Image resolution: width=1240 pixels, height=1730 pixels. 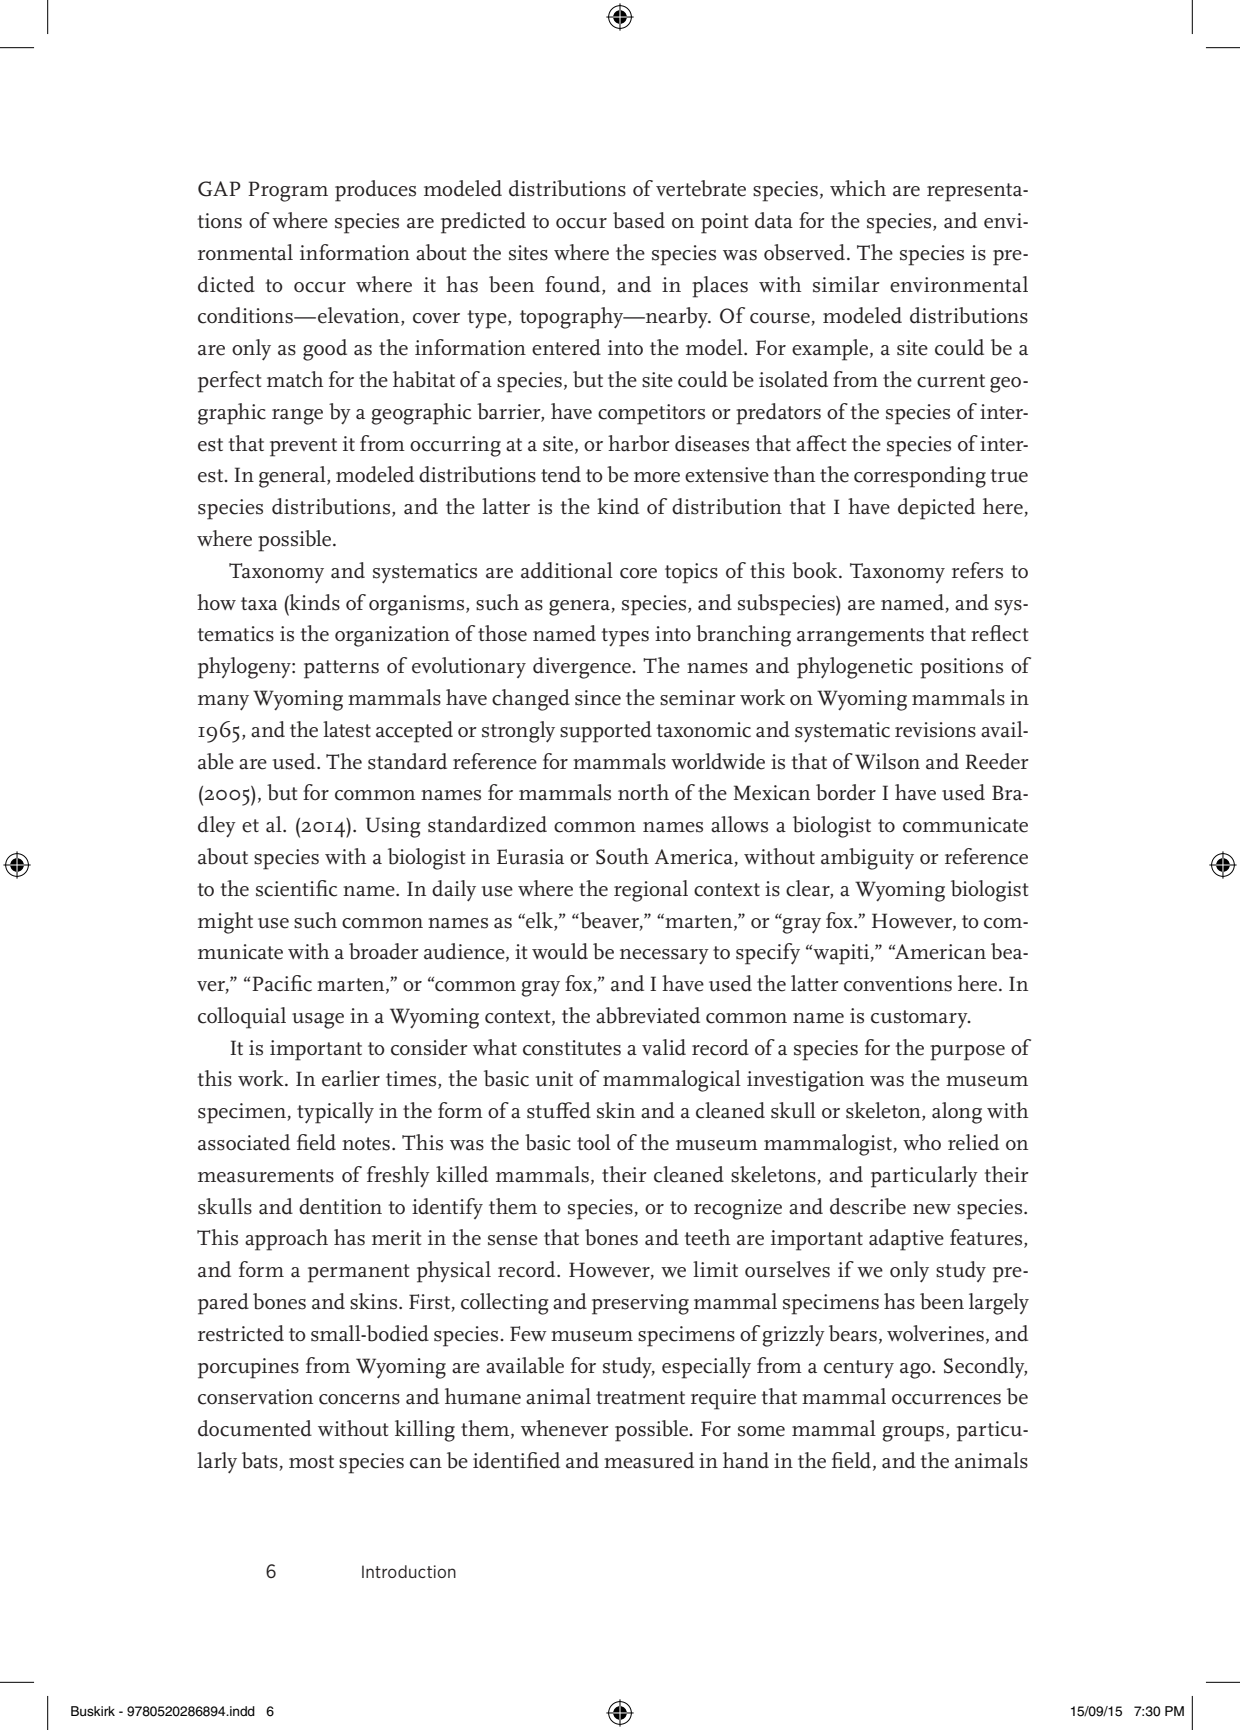 I want to click on ambiguity, so click(x=867, y=859).
